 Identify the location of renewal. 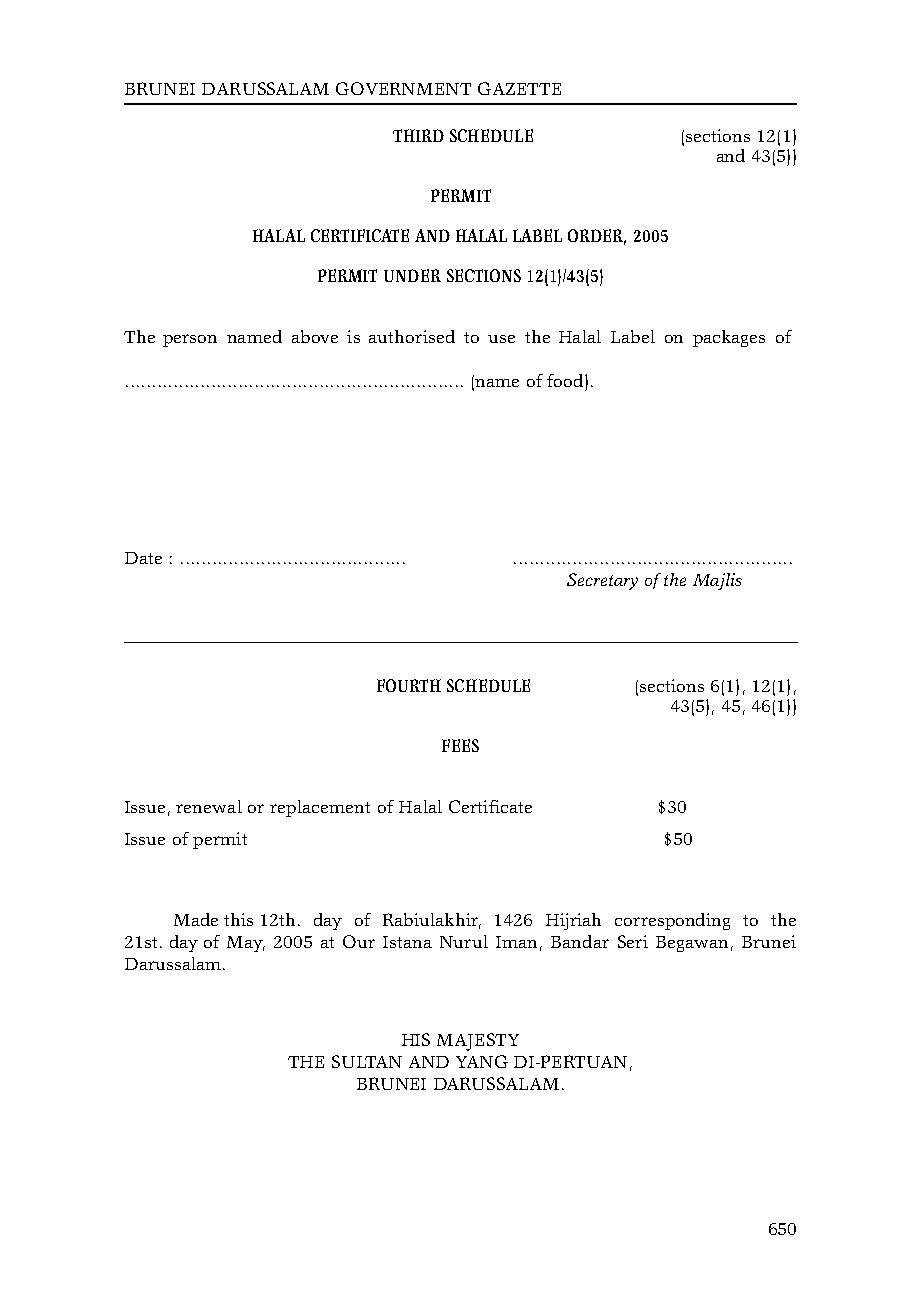
(209, 806).
